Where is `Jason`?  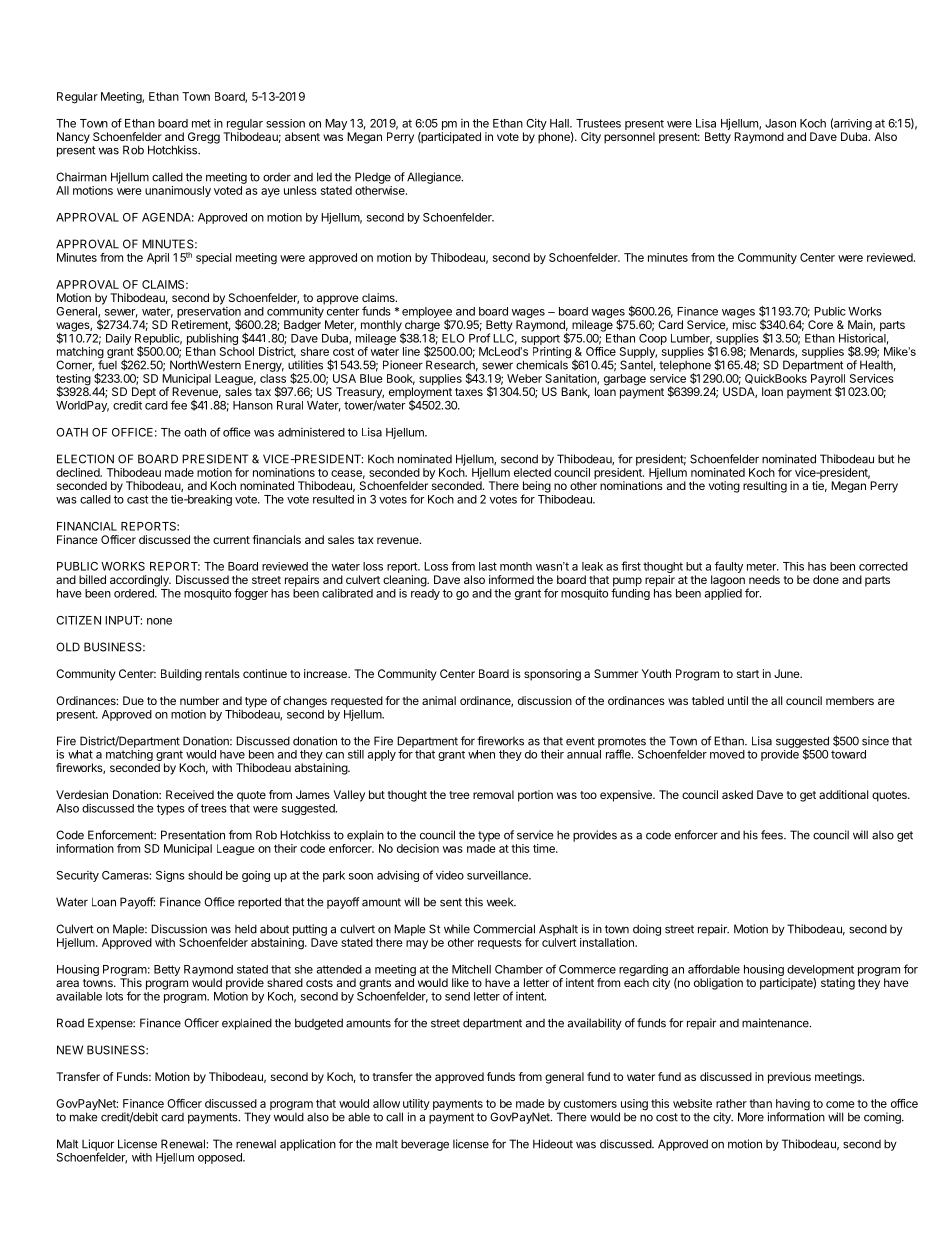
Jason is located at coordinates (780, 123).
